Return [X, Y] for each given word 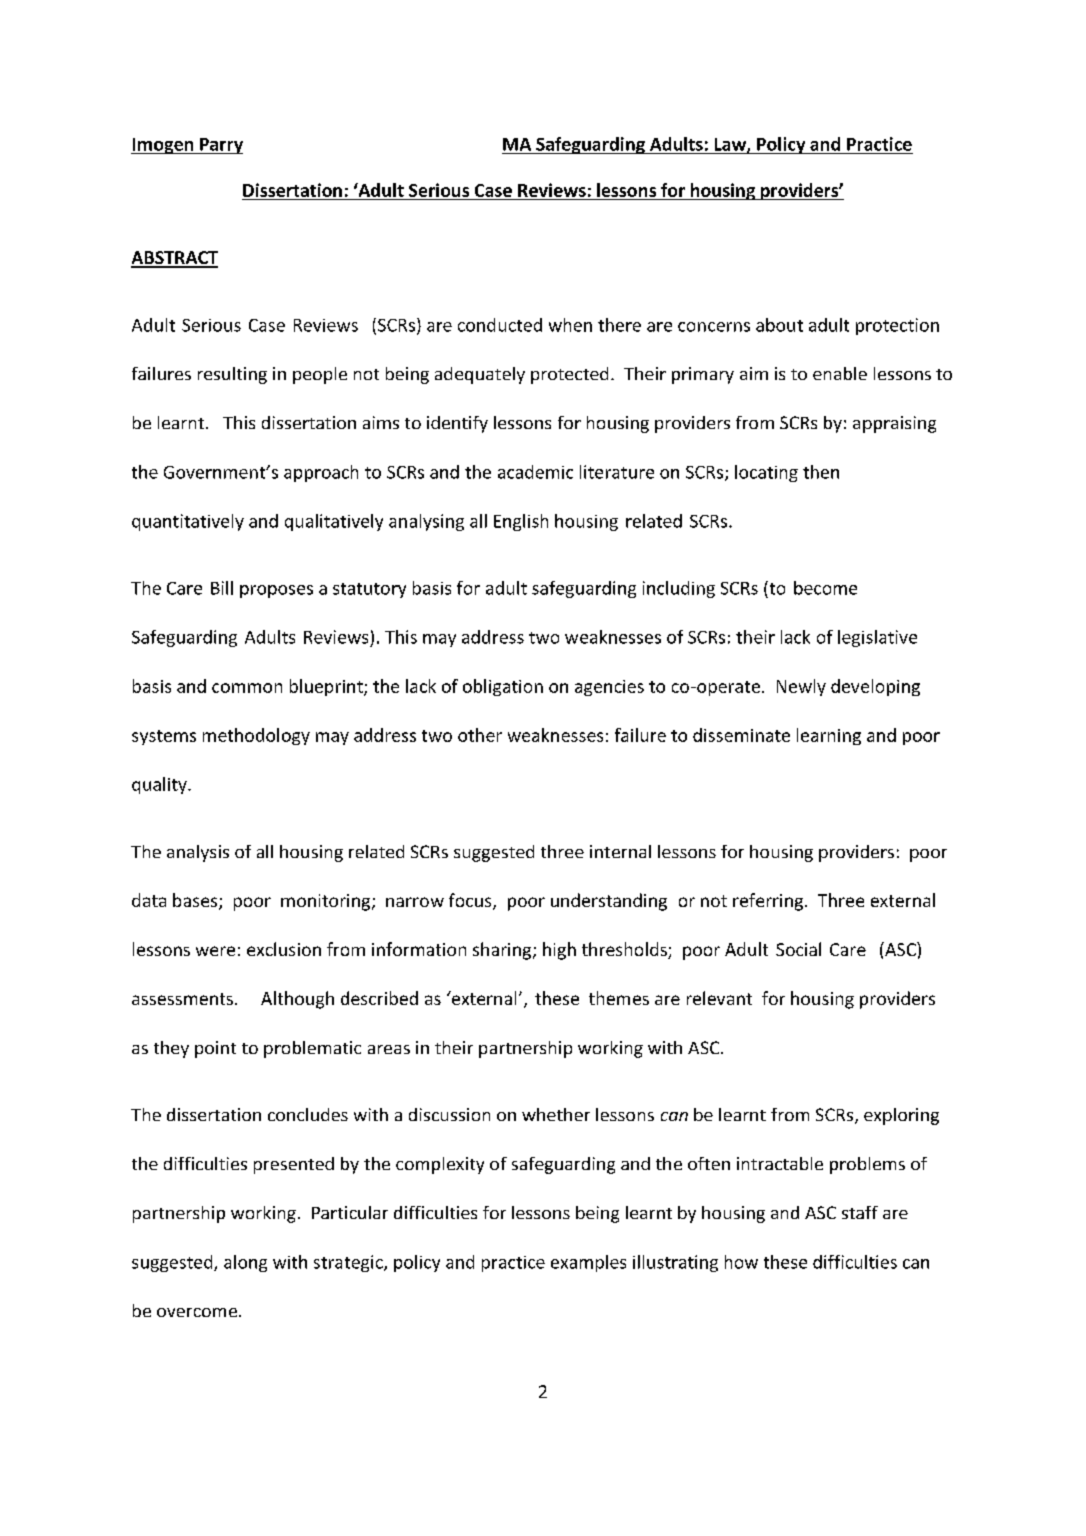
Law [731, 145]
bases [196, 901]
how [741, 1262]
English [521, 522]
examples [588, 1263]
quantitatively [188, 522]
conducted [500, 325]
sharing [503, 951]
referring [769, 902]
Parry [220, 146]
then [821, 472]
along [245, 1263]
